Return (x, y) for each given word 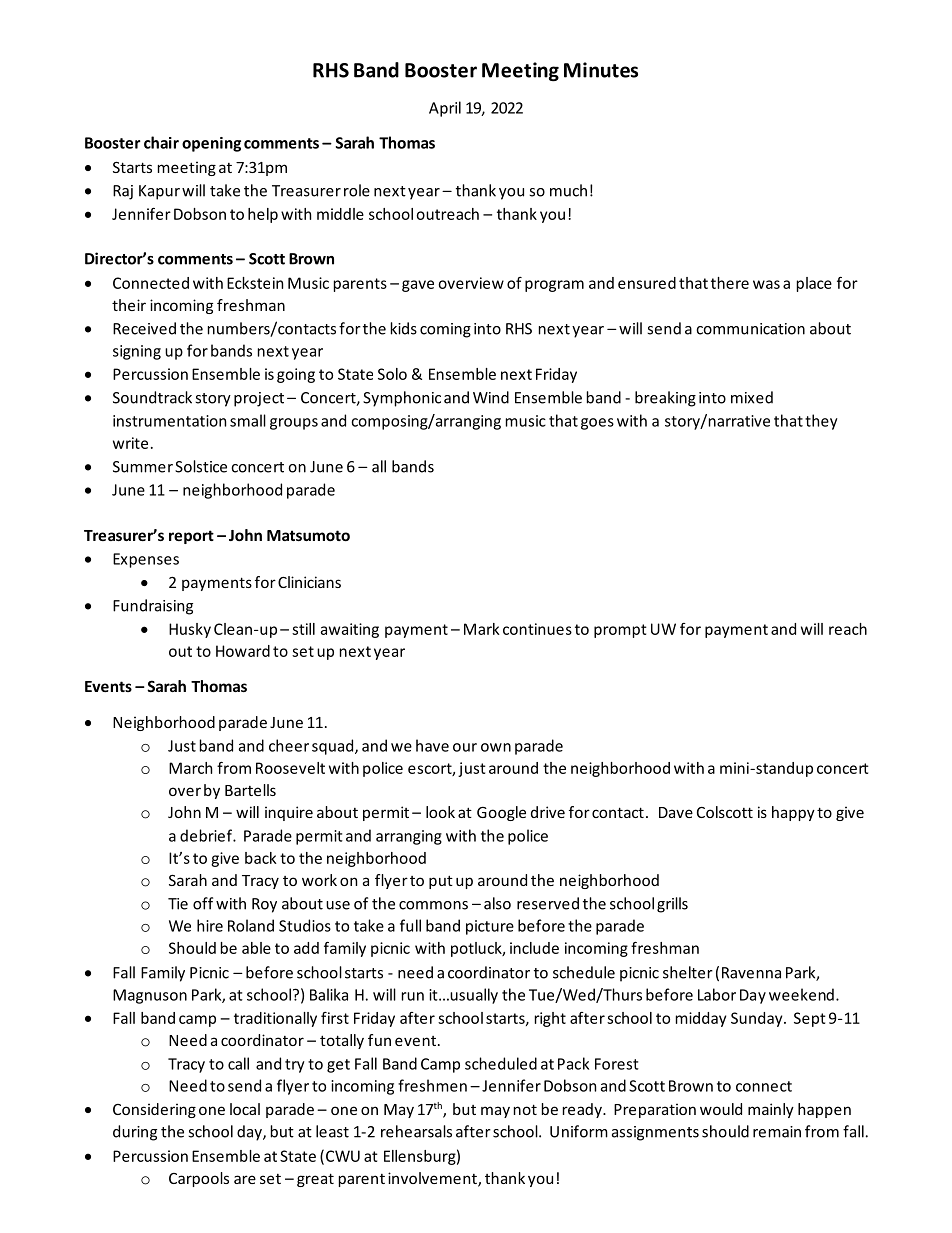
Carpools (199, 1179)
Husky (190, 630)
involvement (433, 1179)
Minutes (601, 70)
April (445, 109)
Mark (482, 629)
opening (211, 144)
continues (537, 629)
